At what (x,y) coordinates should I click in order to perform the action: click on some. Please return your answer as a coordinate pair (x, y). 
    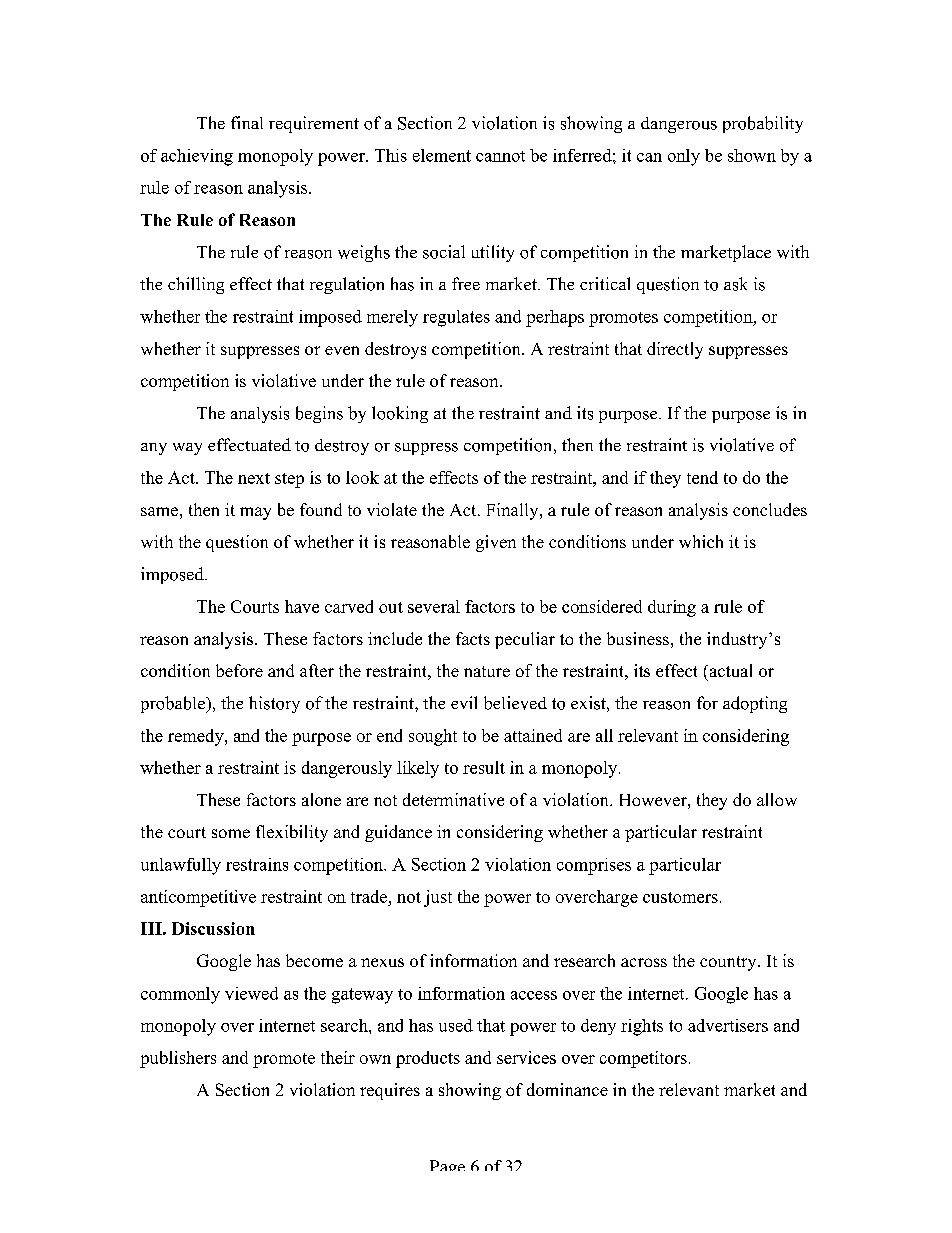
    Looking at the image, I should click on (231, 833).
